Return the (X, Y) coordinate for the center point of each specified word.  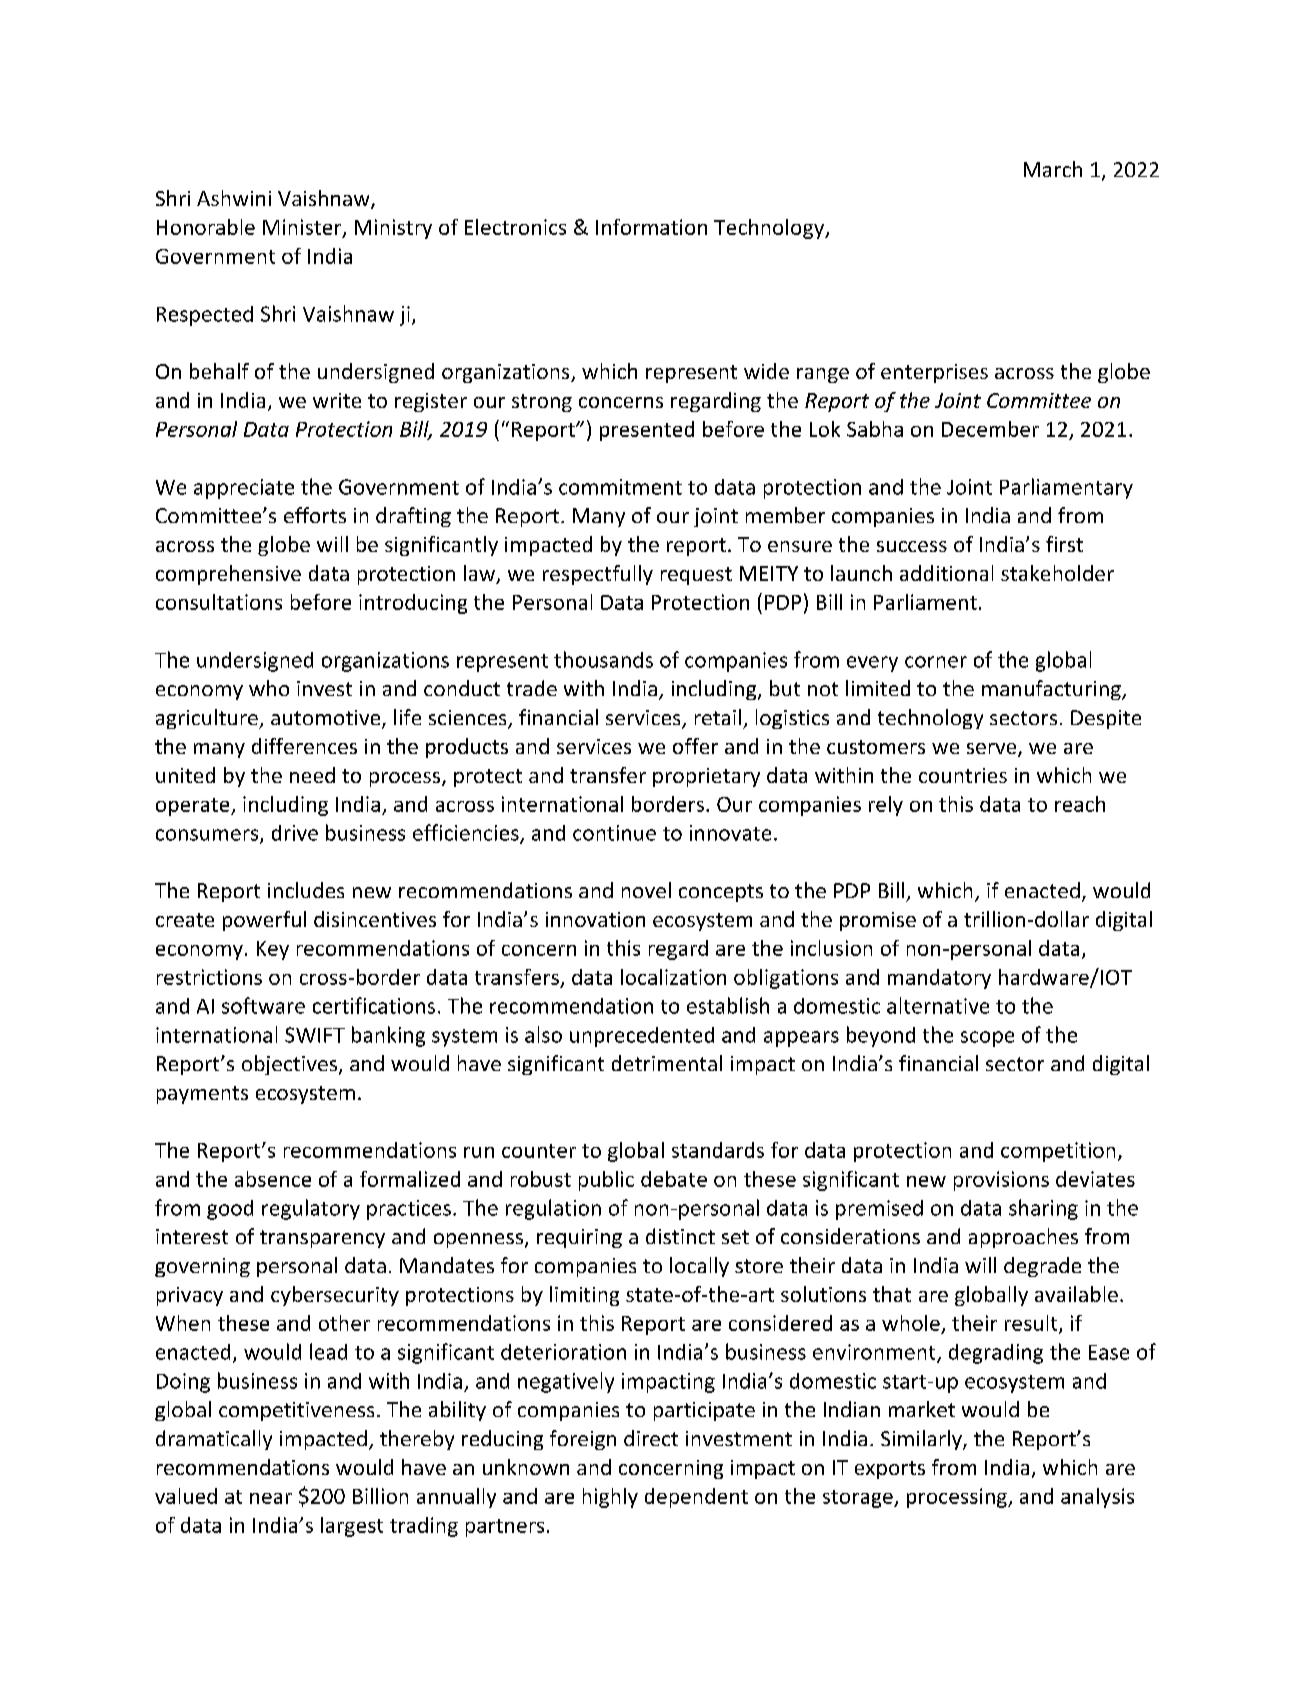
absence (273, 1179)
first (1064, 544)
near (271, 1498)
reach (1080, 804)
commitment (620, 487)
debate (674, 1179)
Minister (303, 228)
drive (295, 833)
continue (614, 833)
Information (651, 227)
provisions (1001, 1181)
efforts (315, 515)
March (1053, 169)
